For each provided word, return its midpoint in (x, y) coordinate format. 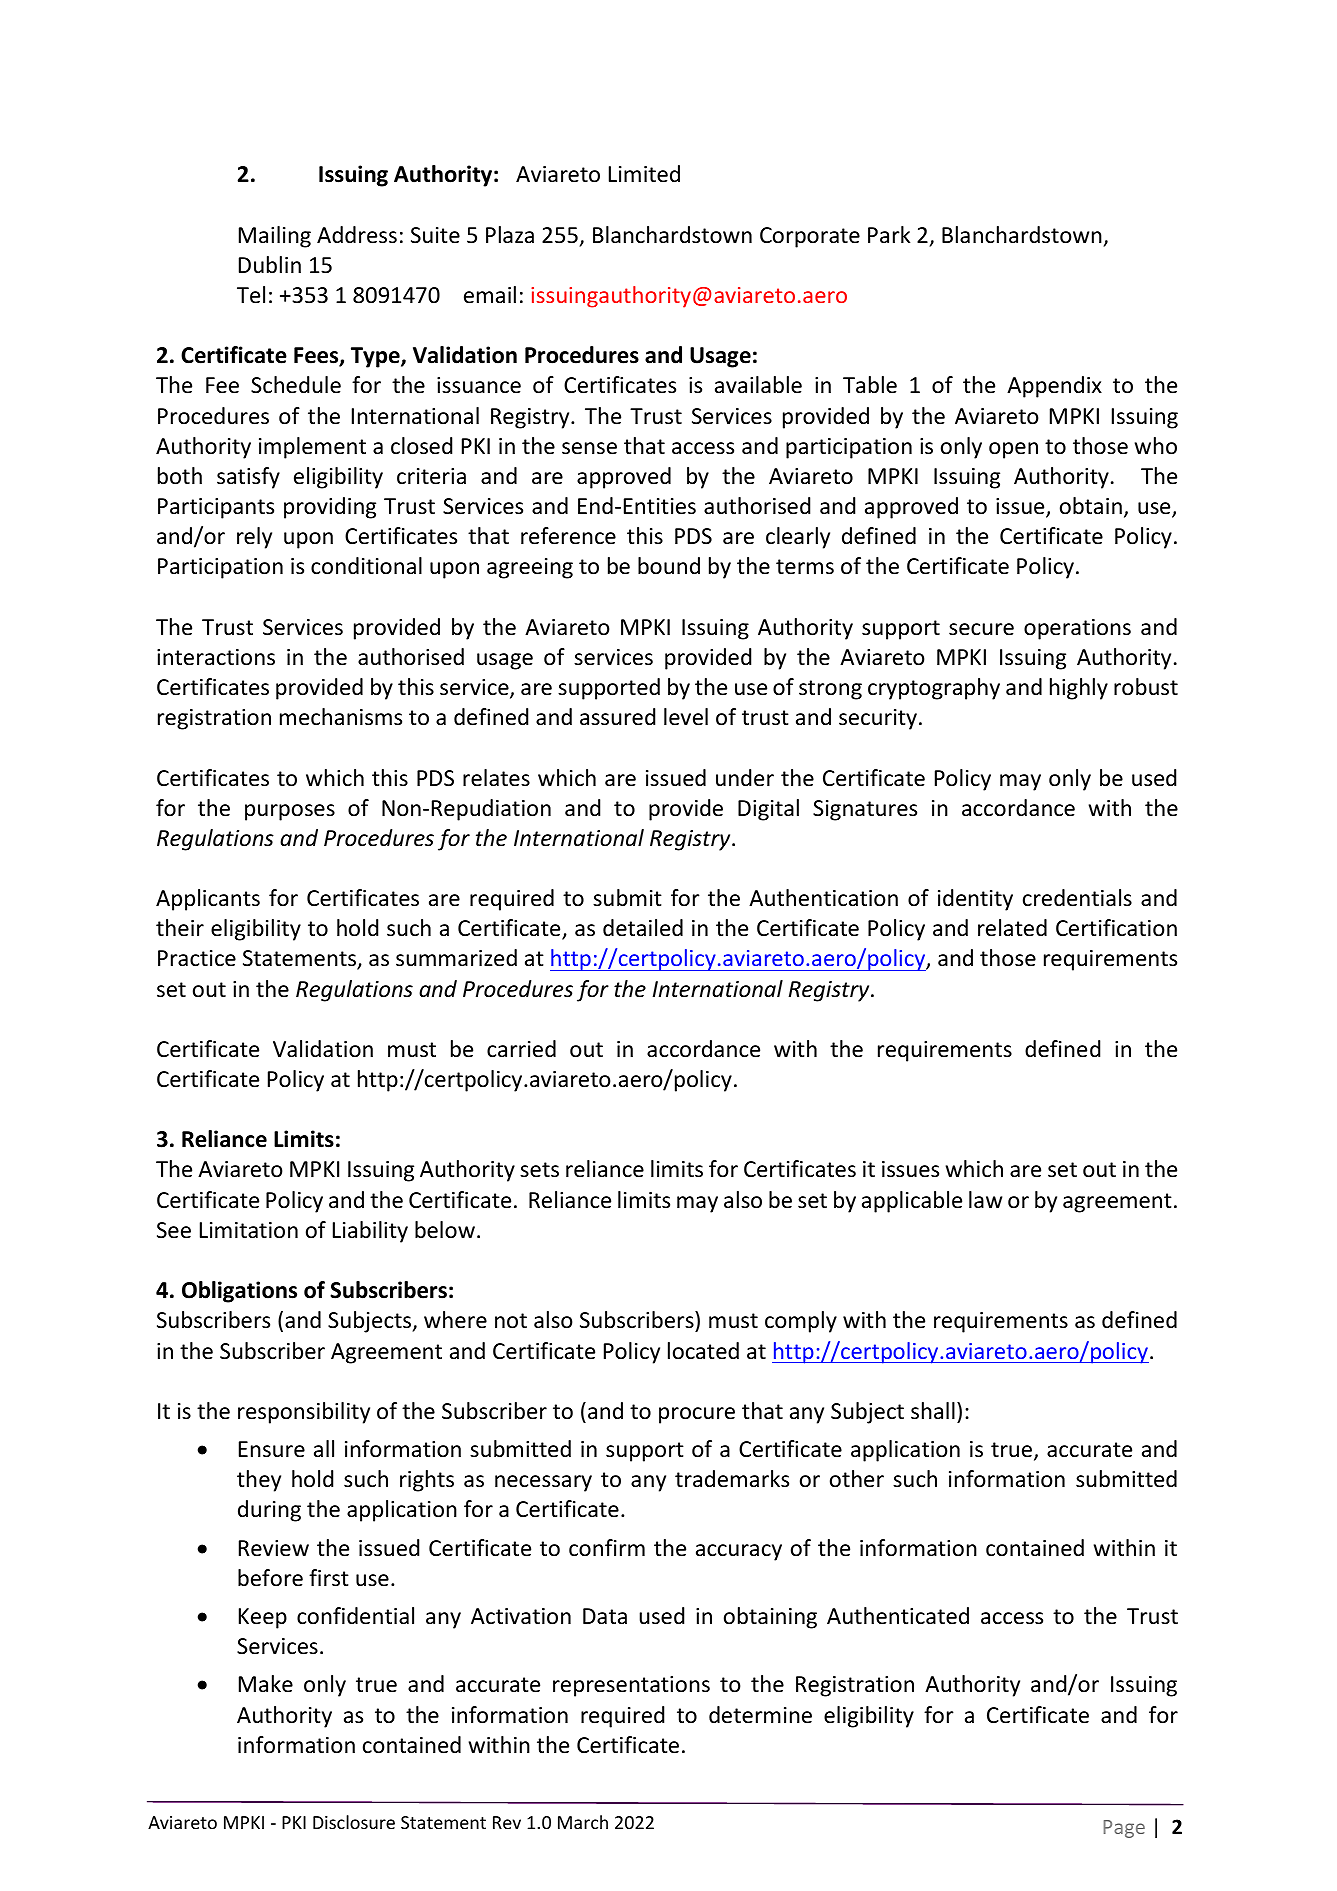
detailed (643, 928)
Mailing (275, 237)
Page (1124, 1829)
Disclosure (354, 1822)
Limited (644, 174)
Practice (197, 958)
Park (889, 234)
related (1012, 928)
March (583, 1822)
